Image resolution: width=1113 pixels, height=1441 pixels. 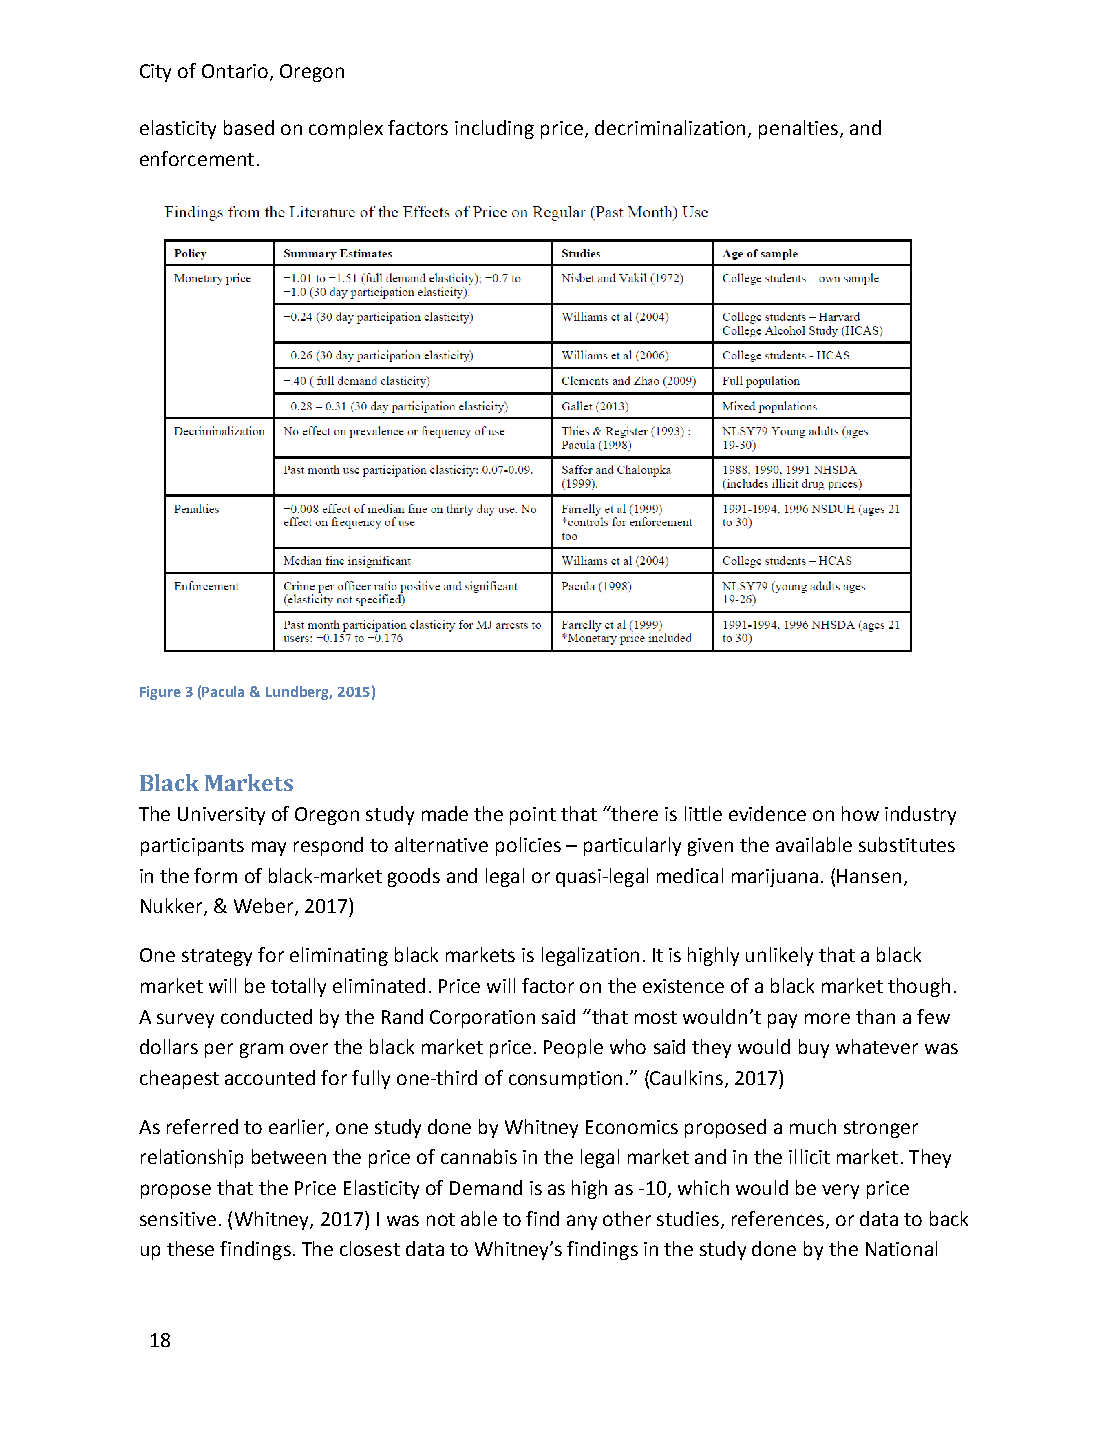 What do you see at coordinates (800, 129) in the image?
I see `penalties` at bounding box center [800, 129].
